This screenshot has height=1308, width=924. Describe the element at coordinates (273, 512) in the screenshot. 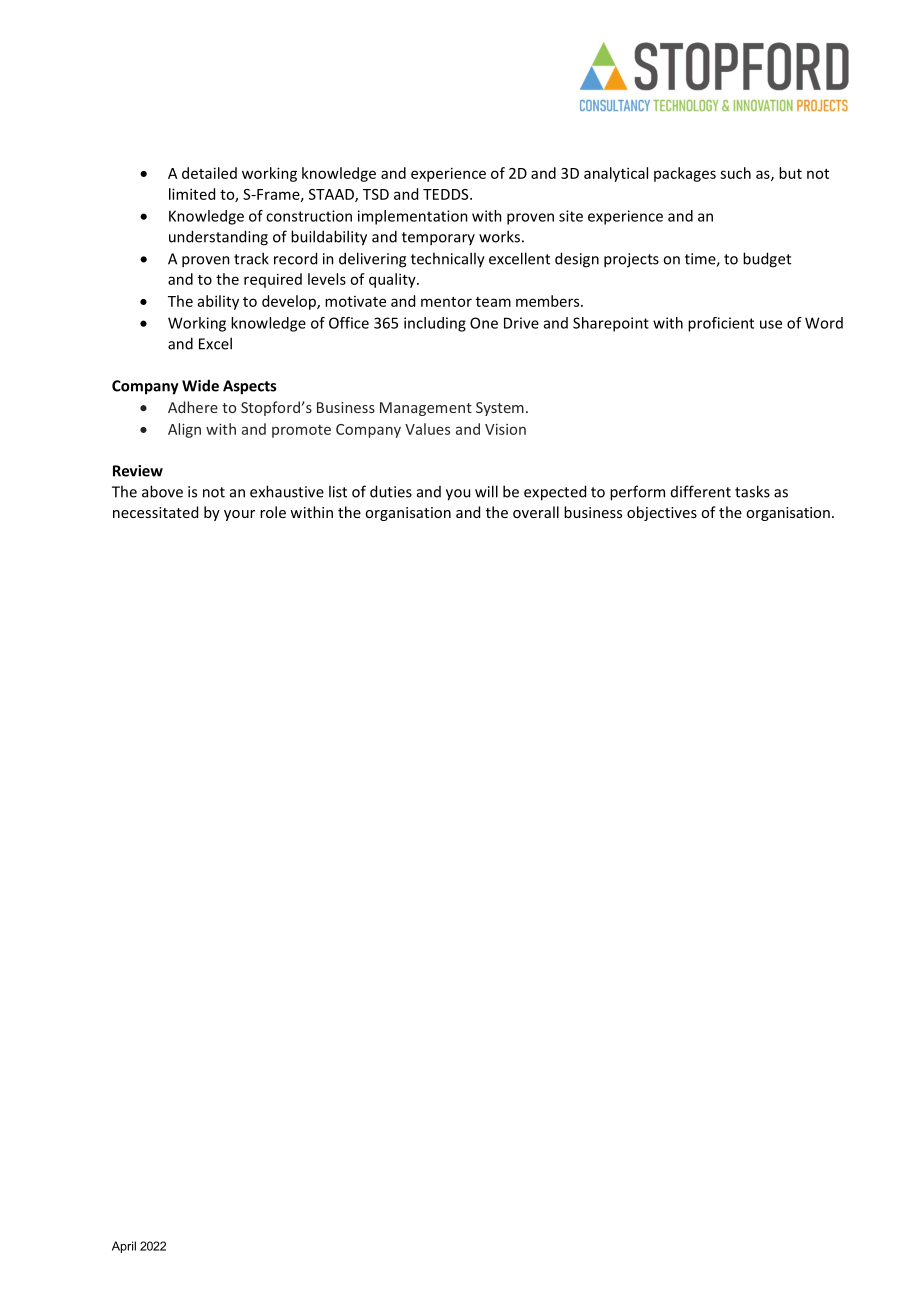

I see `role` at that location.
